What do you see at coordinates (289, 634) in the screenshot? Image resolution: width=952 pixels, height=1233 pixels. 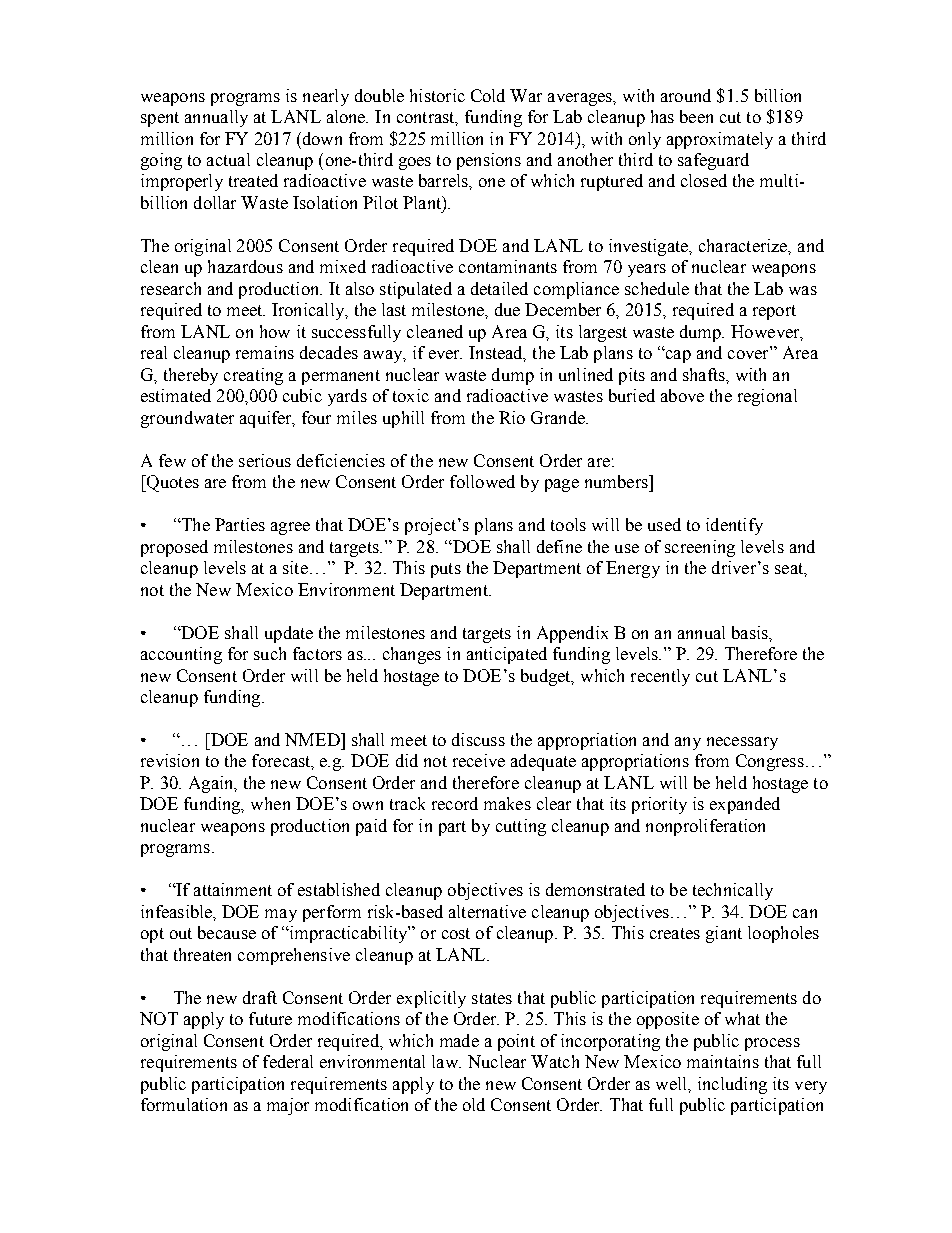 I see `update` at bounding box center [289, 634].
